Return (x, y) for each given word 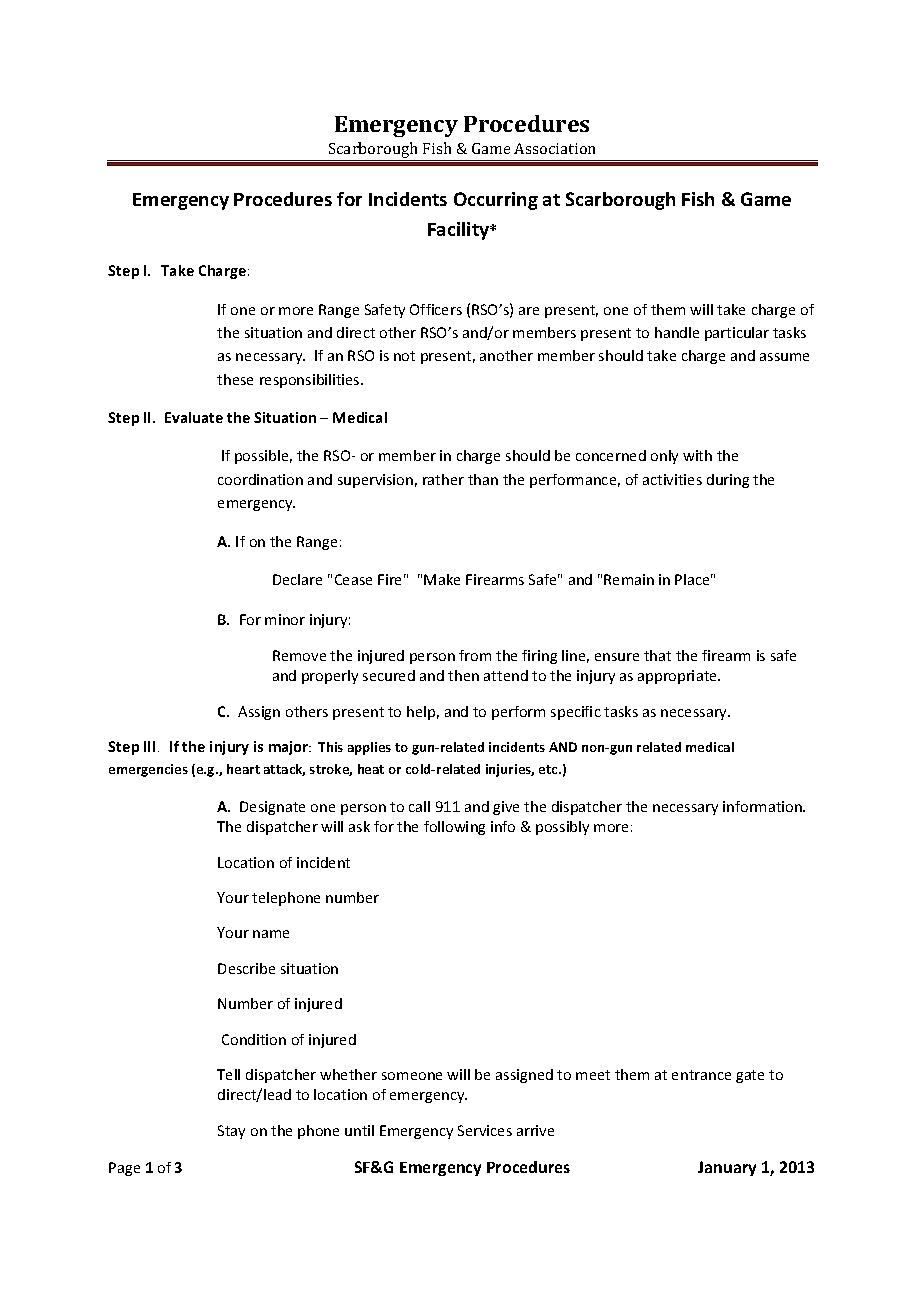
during (728, 481)
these (235, 379)
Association (554, 148)
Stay (231, 1132)
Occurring (496, 201)
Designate (272, 808)
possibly (562, 828)
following (454, 828)
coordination (260, 479)
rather (443, 479)
